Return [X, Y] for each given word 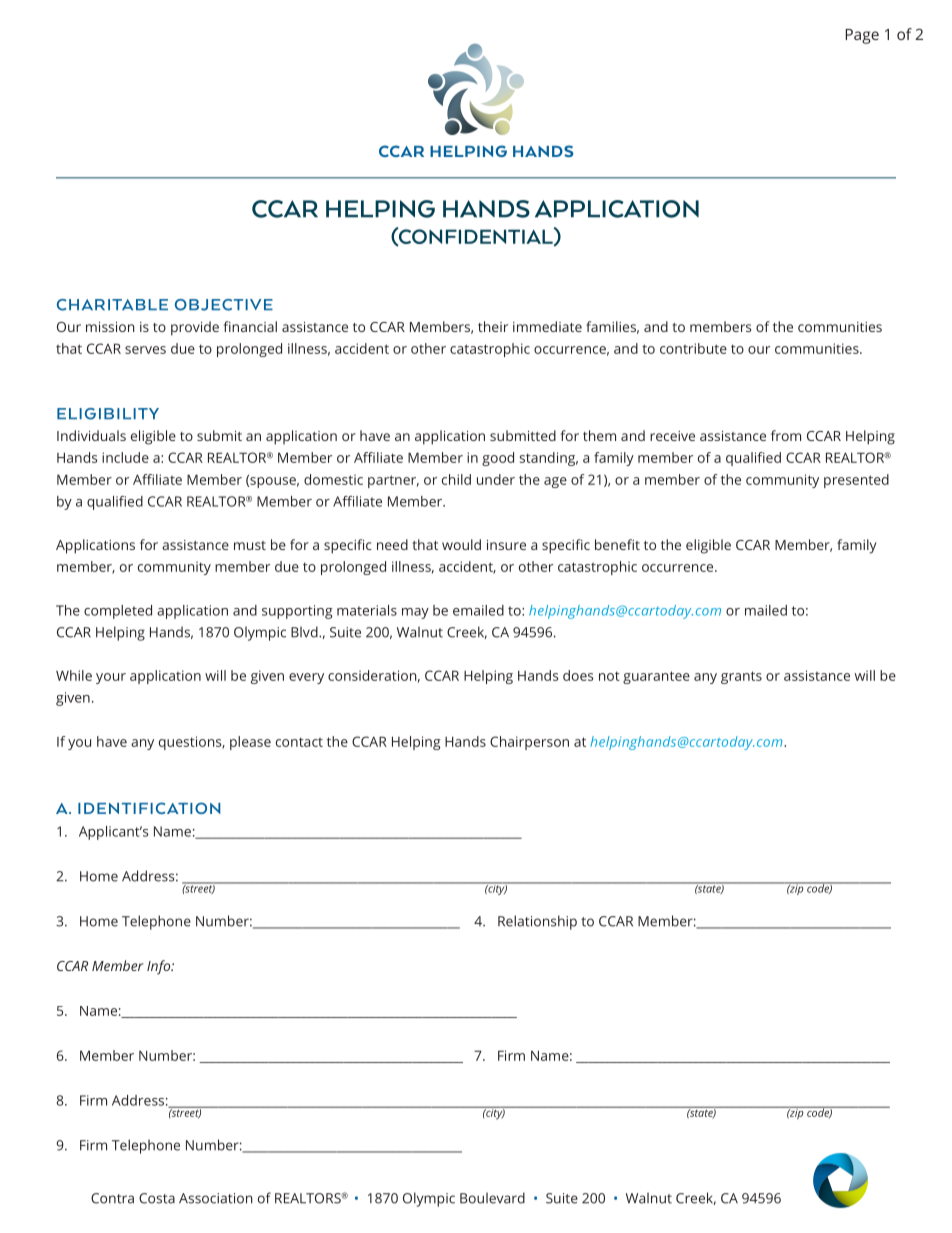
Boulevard [492, 1198]
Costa [157, 1198]
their [493, 326]
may [415, 613]
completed [118, 612]
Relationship [537, 922]
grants [741, 677]
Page [862, 36]
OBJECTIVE [224, 305]
